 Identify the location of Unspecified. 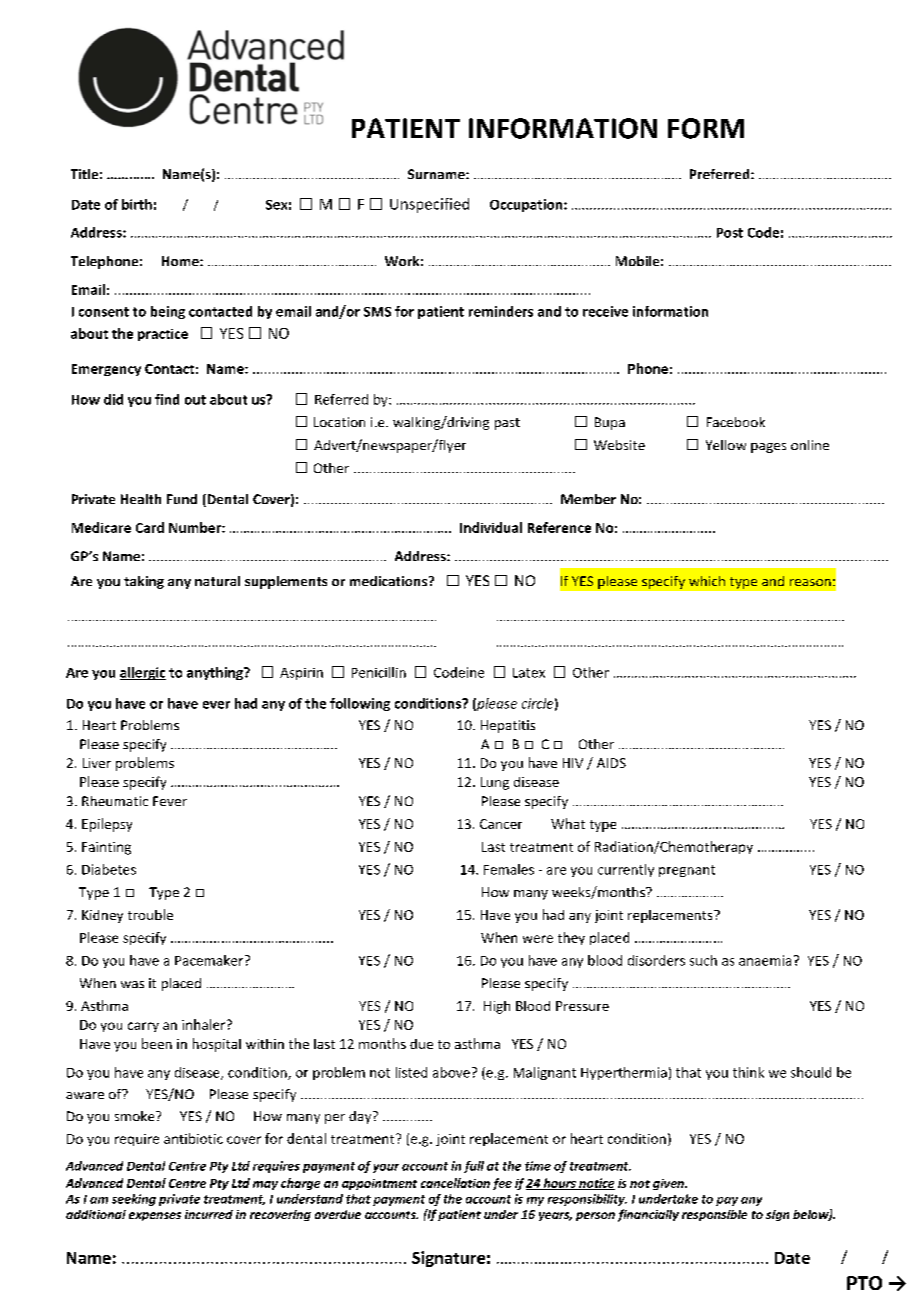
(429, 205).
